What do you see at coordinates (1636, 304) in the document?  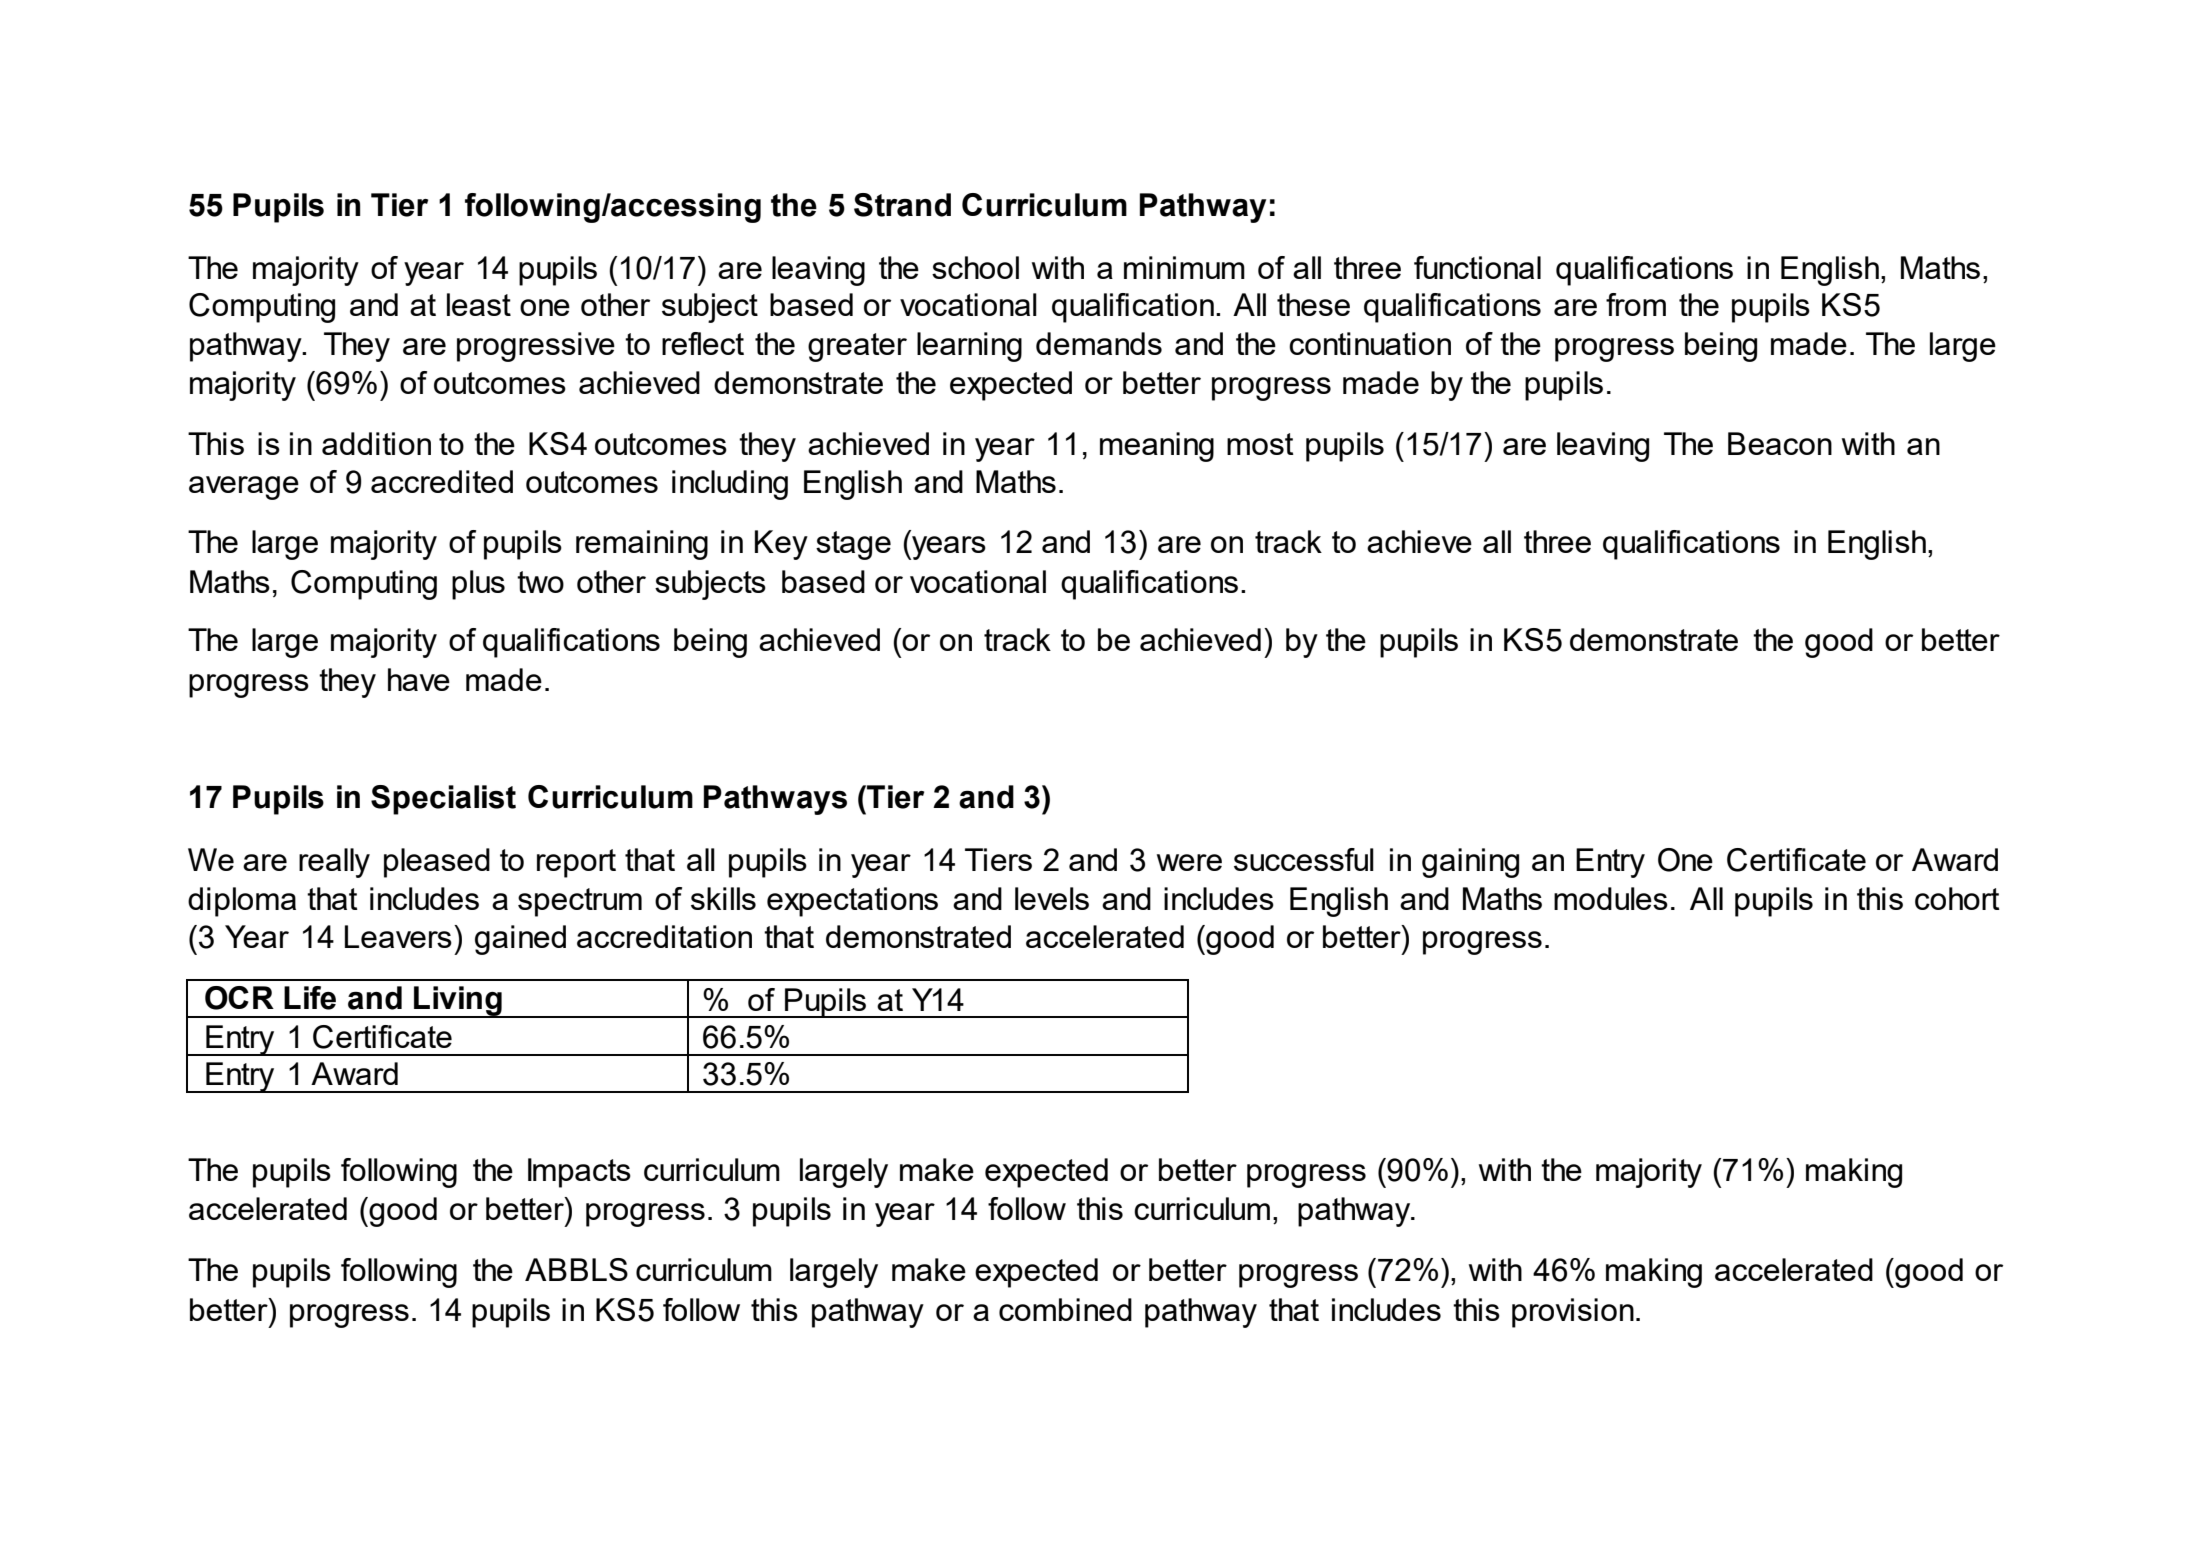 I see `from` at bounding box center [1636, 304].
